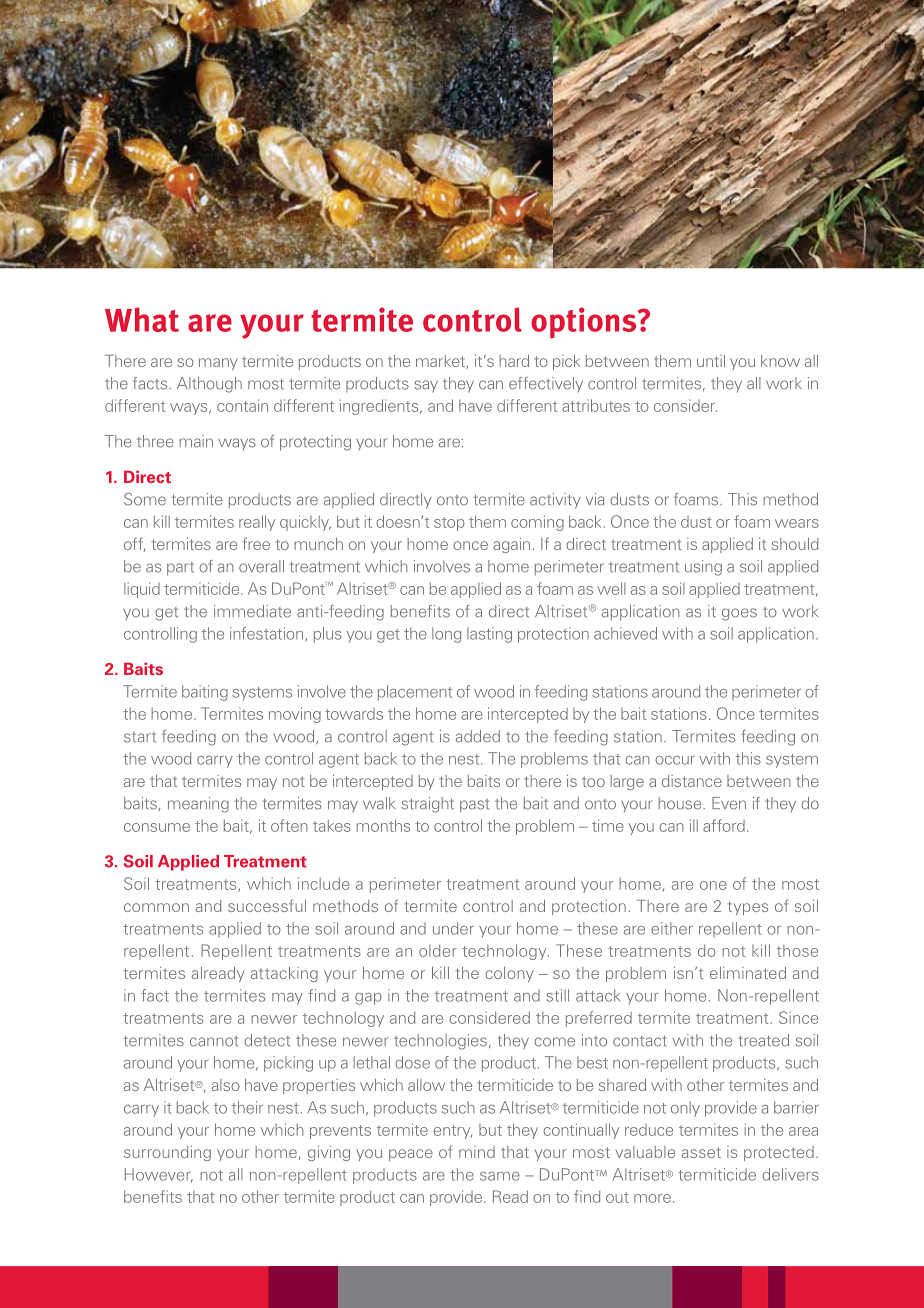  What do you see at coordinates (724, 825) in the page?
I see `afford` at bounding box center [724, 825].
